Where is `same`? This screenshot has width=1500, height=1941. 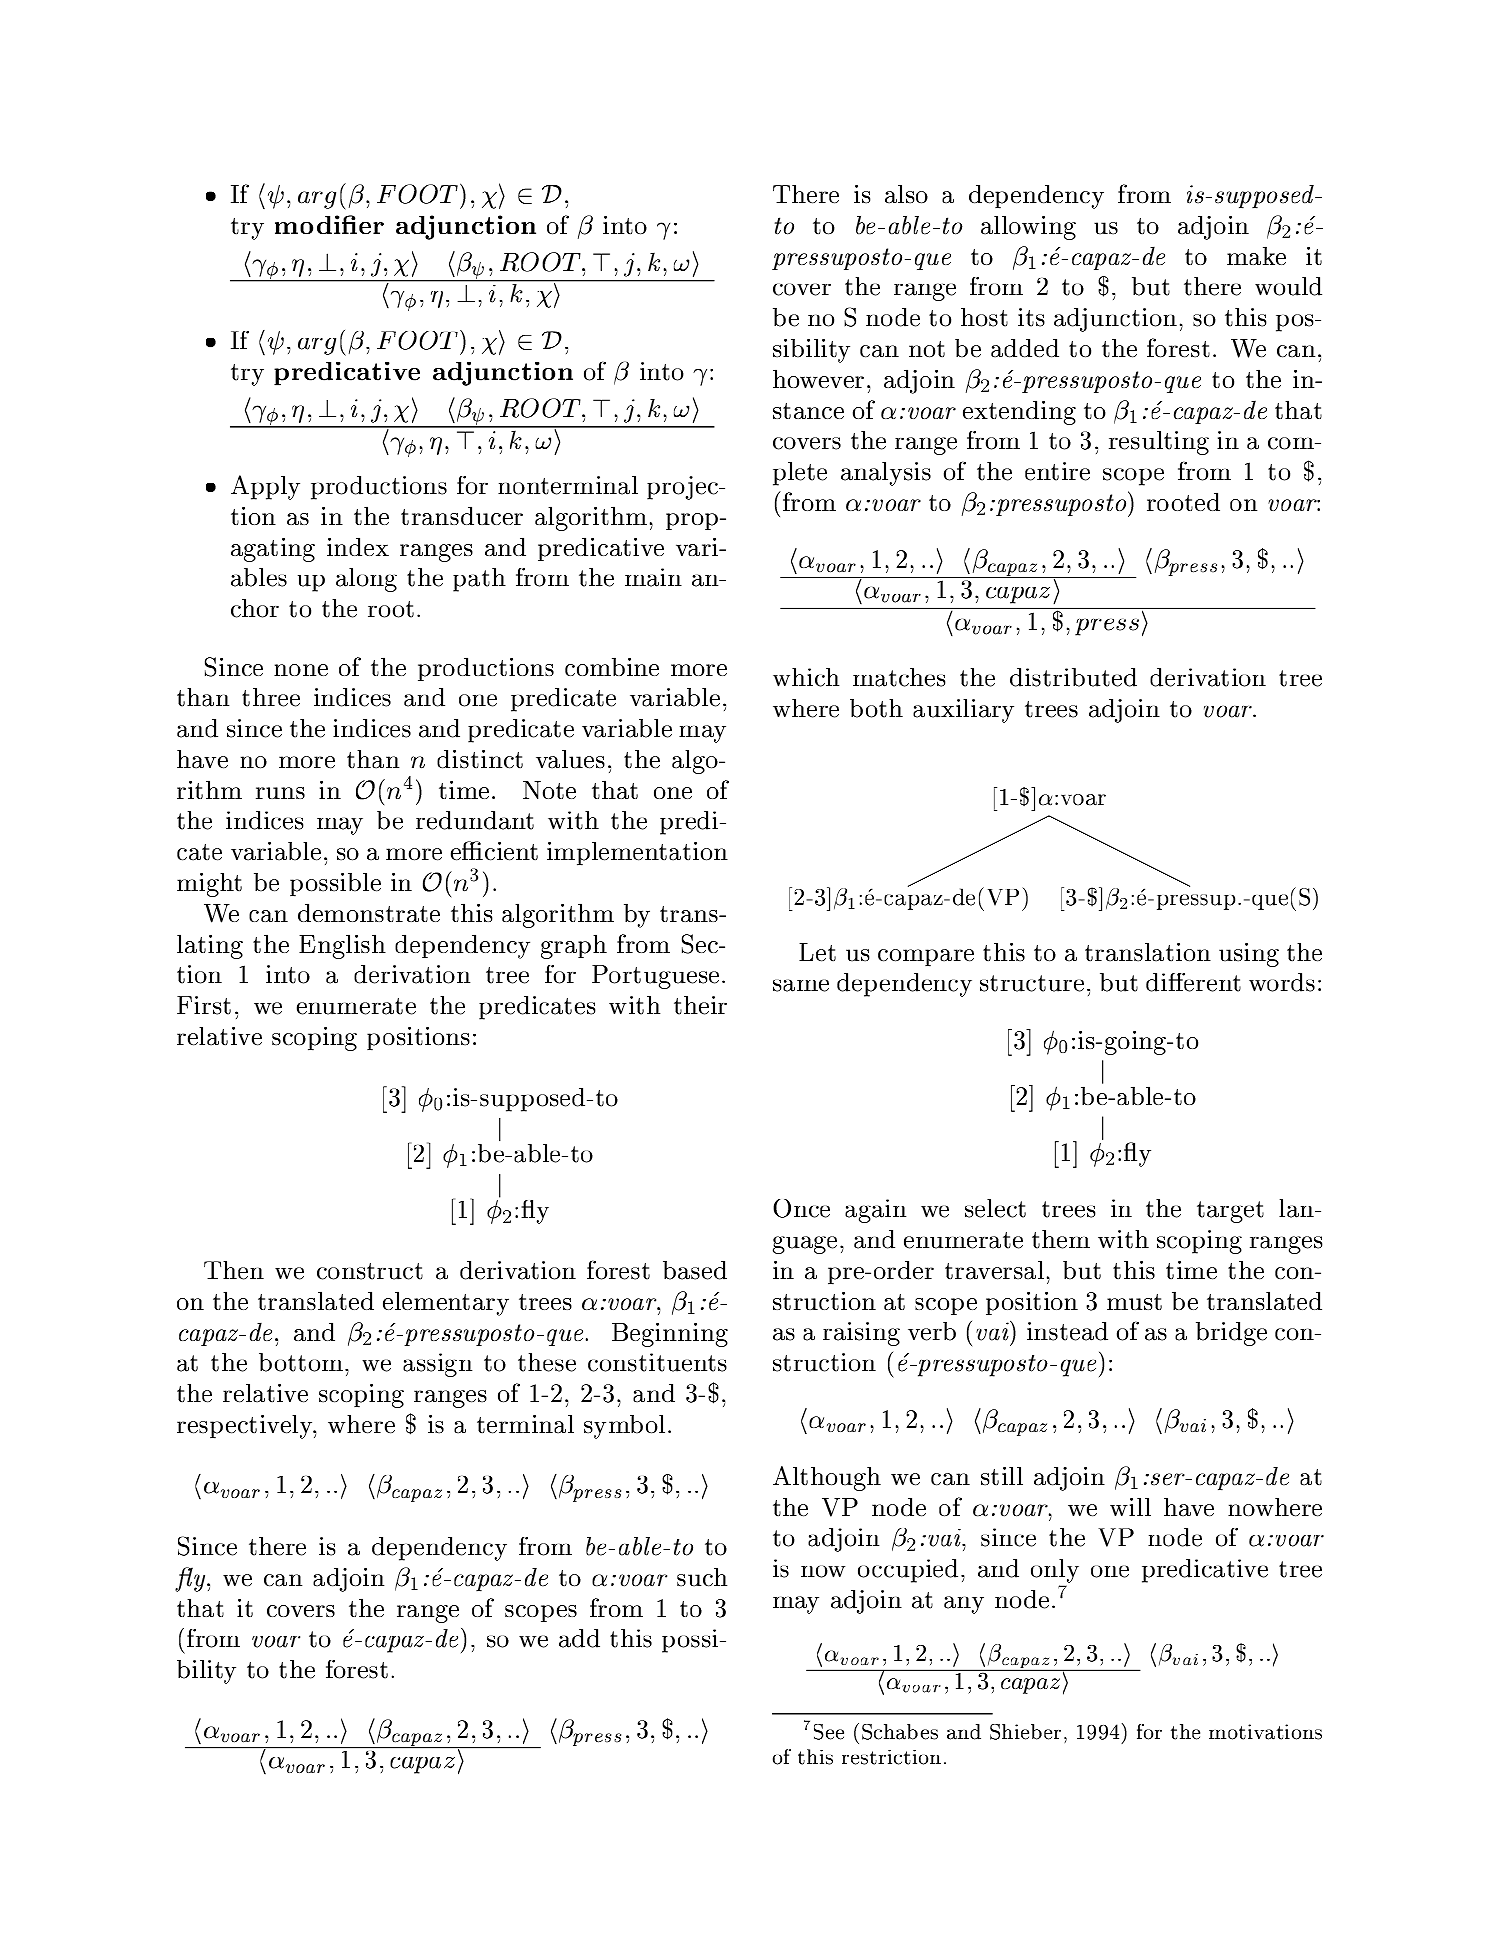 same is located at coordinates (801, 985).
